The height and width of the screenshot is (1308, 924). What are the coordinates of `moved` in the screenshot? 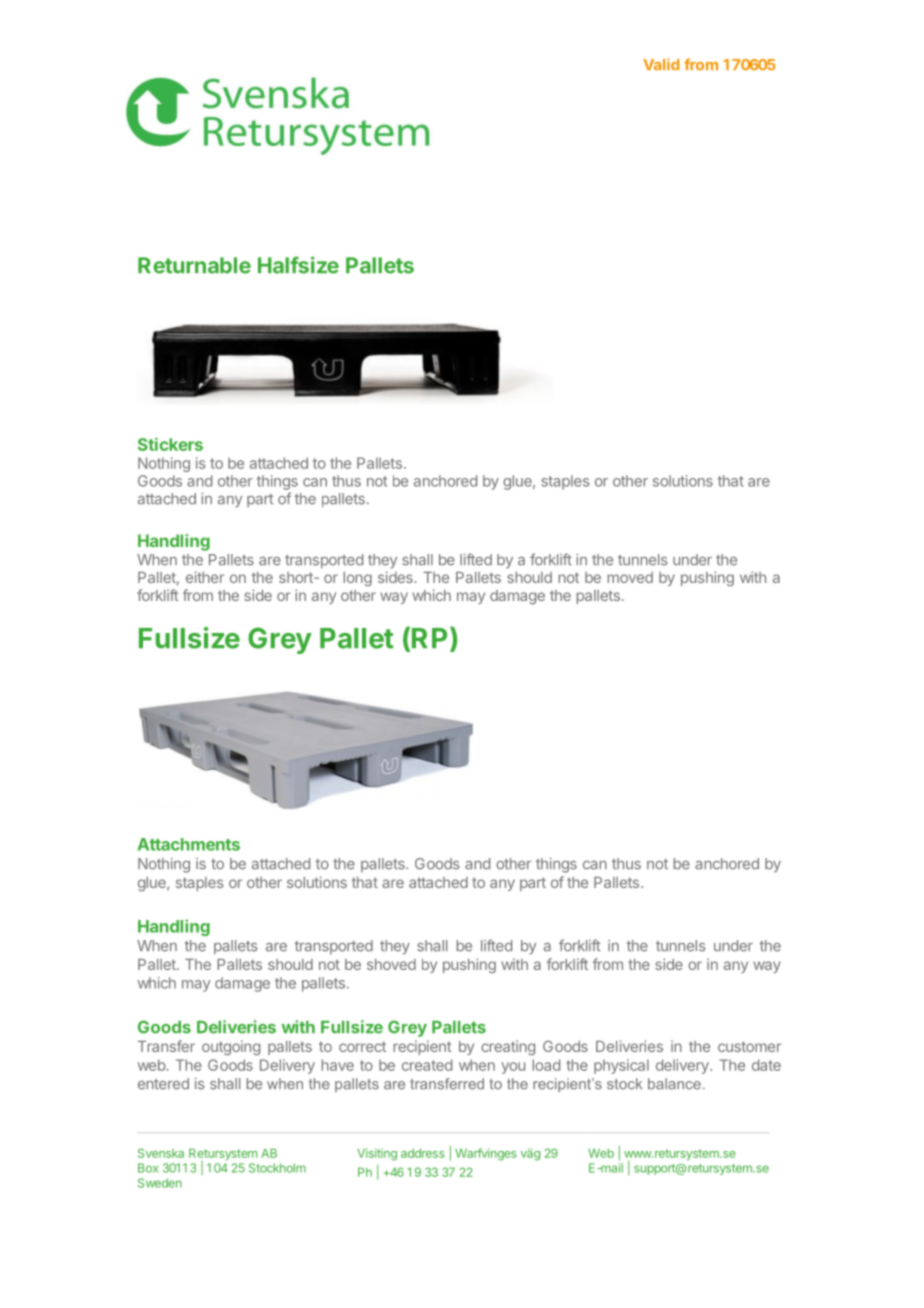 It's located at (630, 577).
